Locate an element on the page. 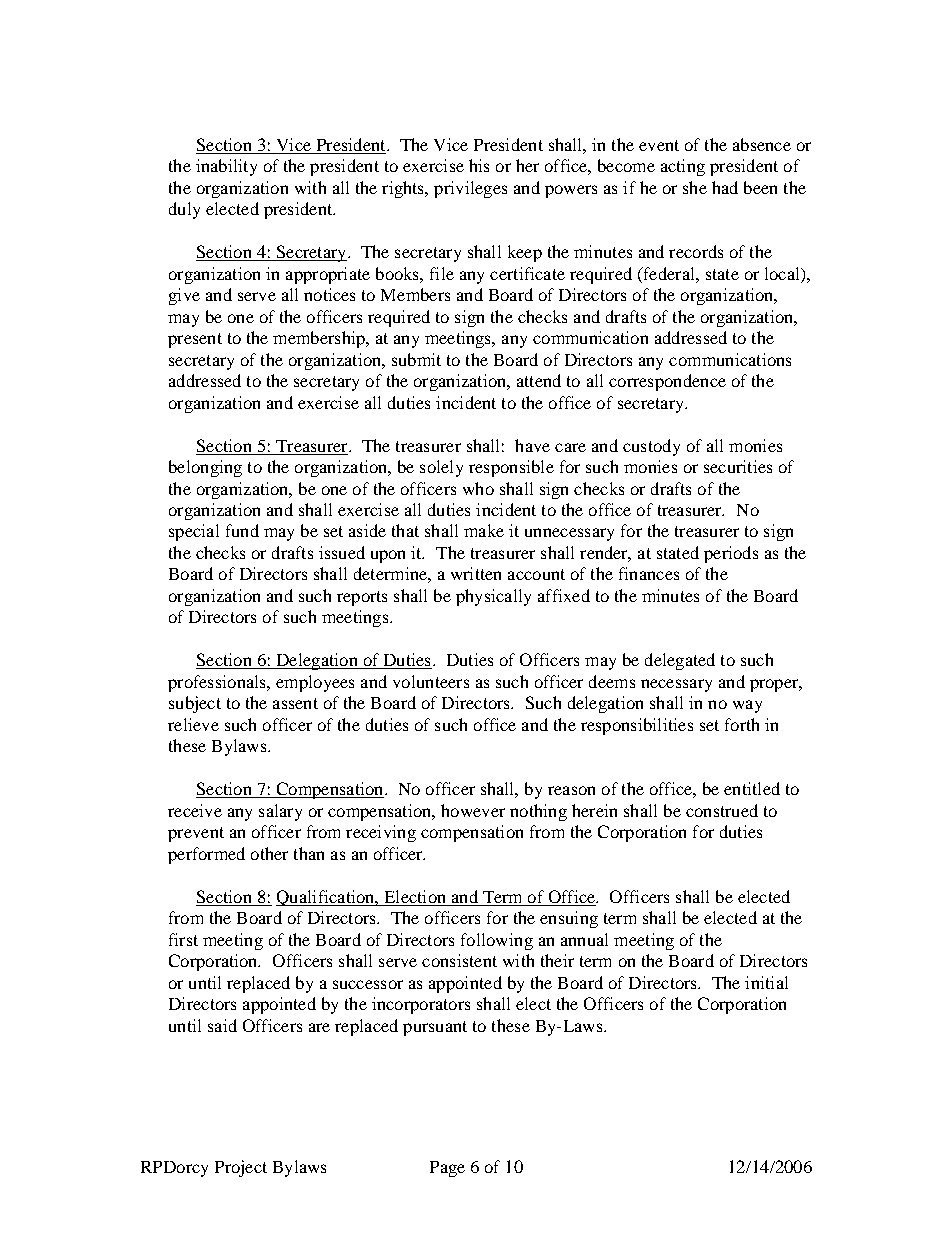 The width and height of the page is (952, 1233). professionals is located at coordinates (218, 683).
